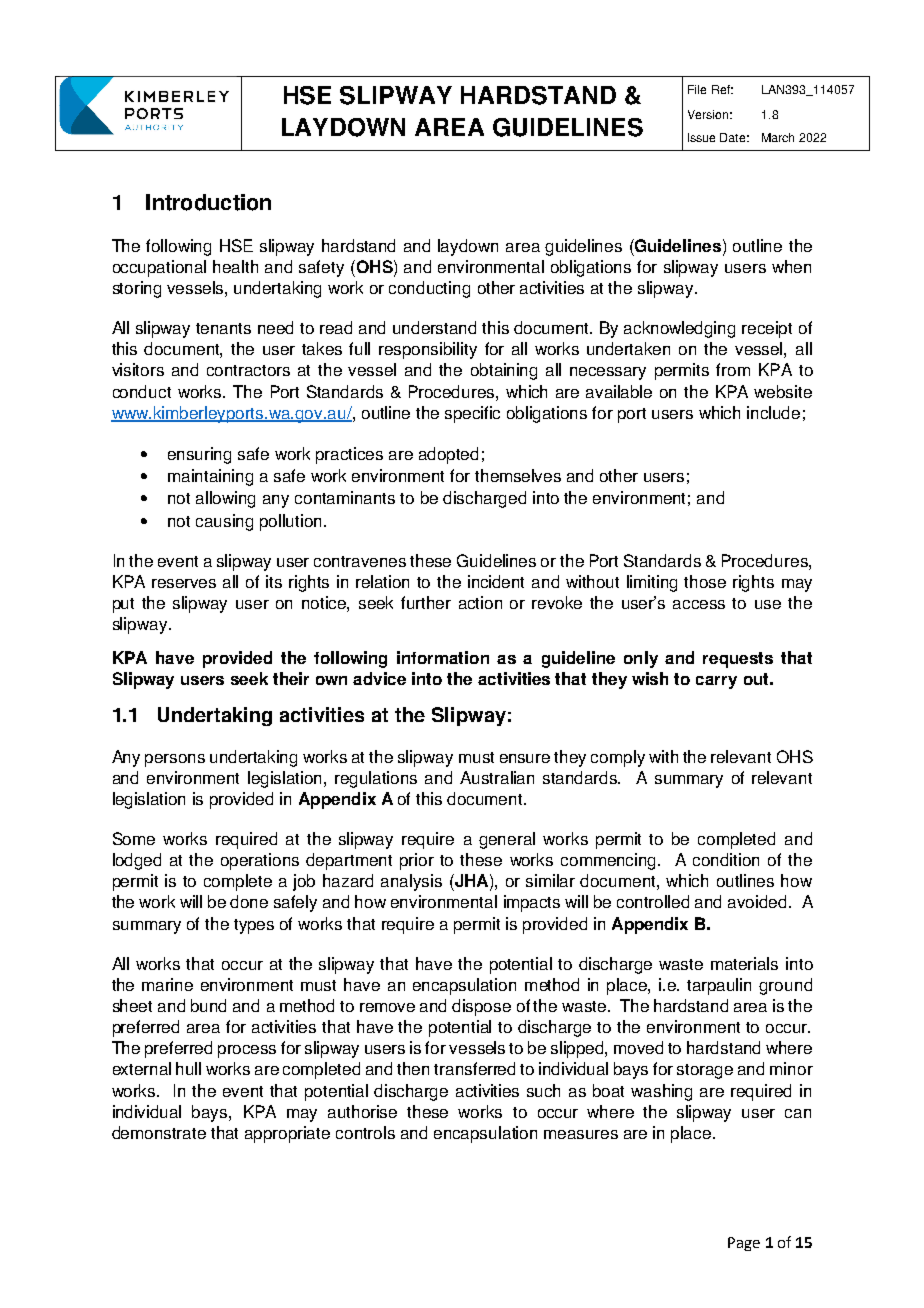  Describe the element at coordinates (411, 882) in the document. I see `analysis` at that location.
